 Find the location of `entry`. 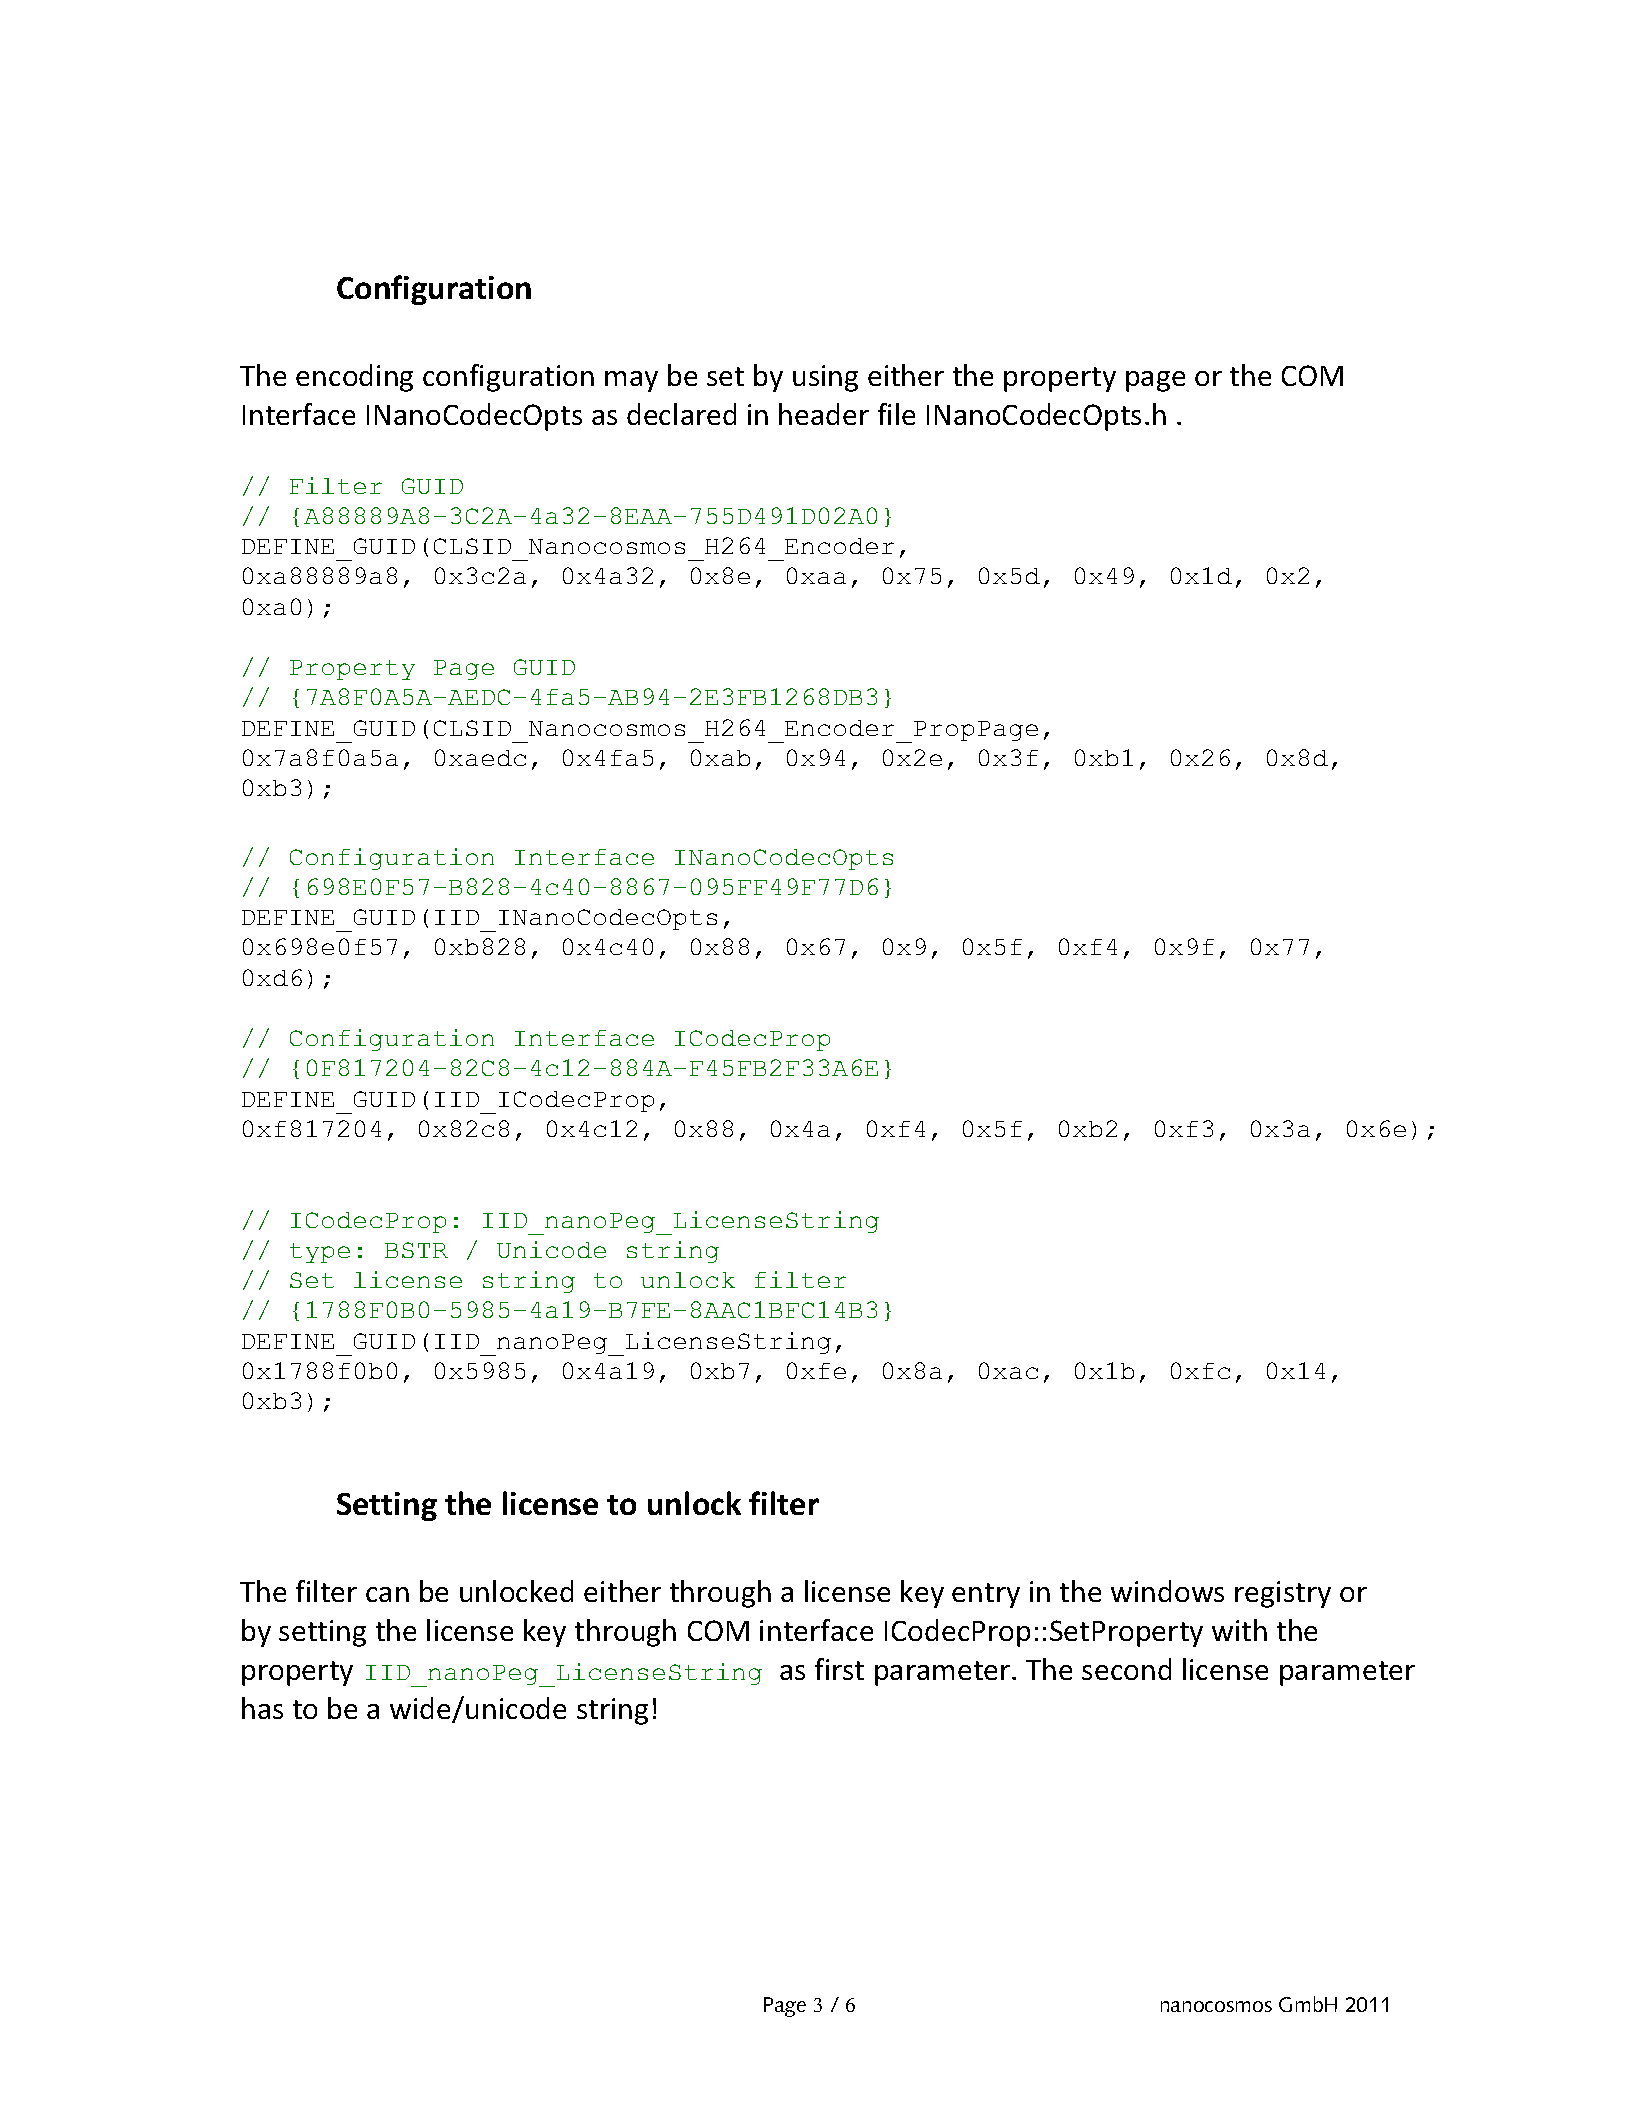

entry is located at coordinates (986, 1595).
